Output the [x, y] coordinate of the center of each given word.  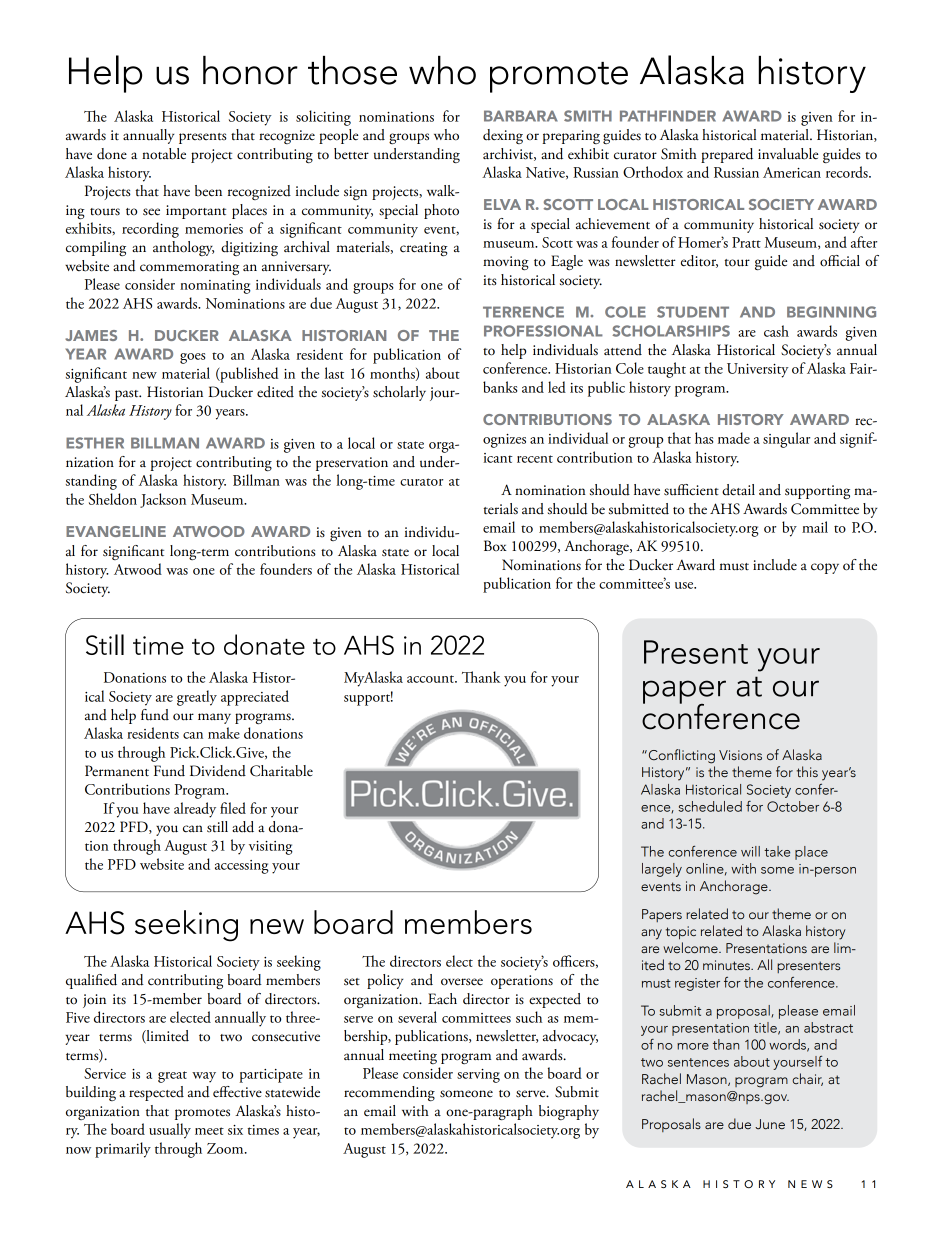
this [807, 771]
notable [164, 154]
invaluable [788, 154]
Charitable [281, 771]
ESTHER [95, 443]
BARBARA [521, 116]
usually [170, 1131]
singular [786, 440]
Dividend [218, 771]
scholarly [399, 393]
